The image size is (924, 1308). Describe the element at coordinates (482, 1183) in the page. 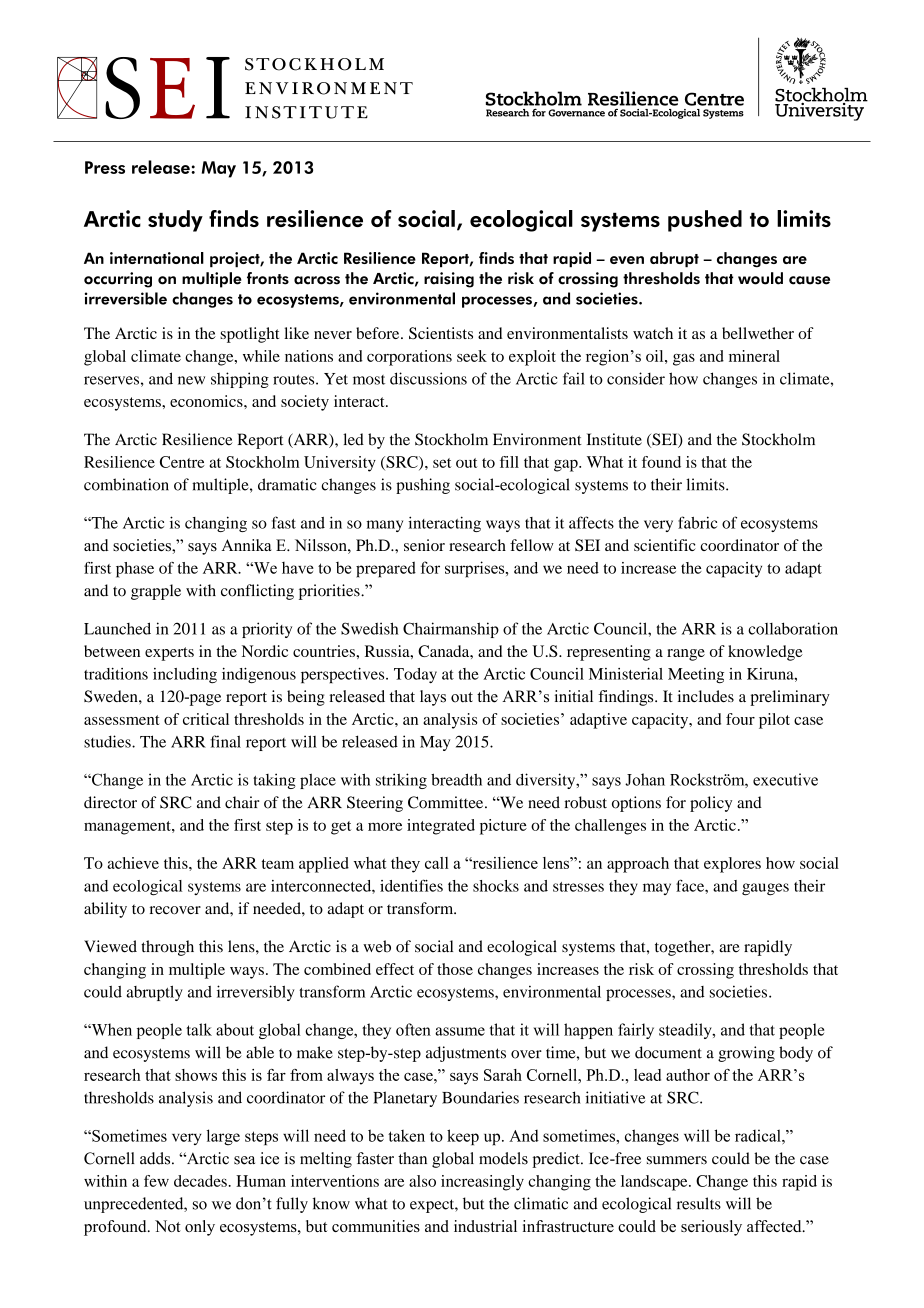

I see `increasingly` at that location.
